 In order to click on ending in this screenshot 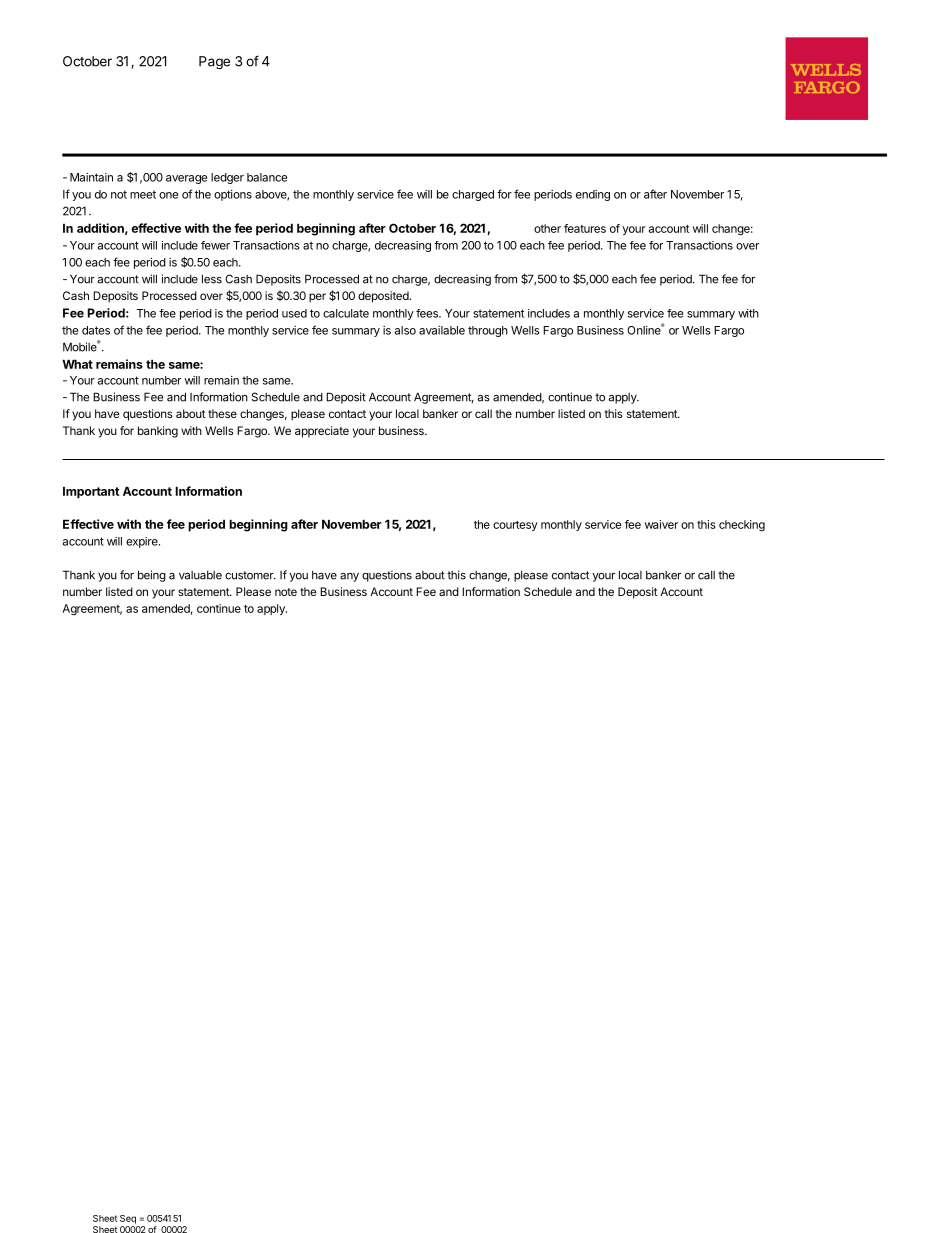, I will do `click(593, 195)`.
